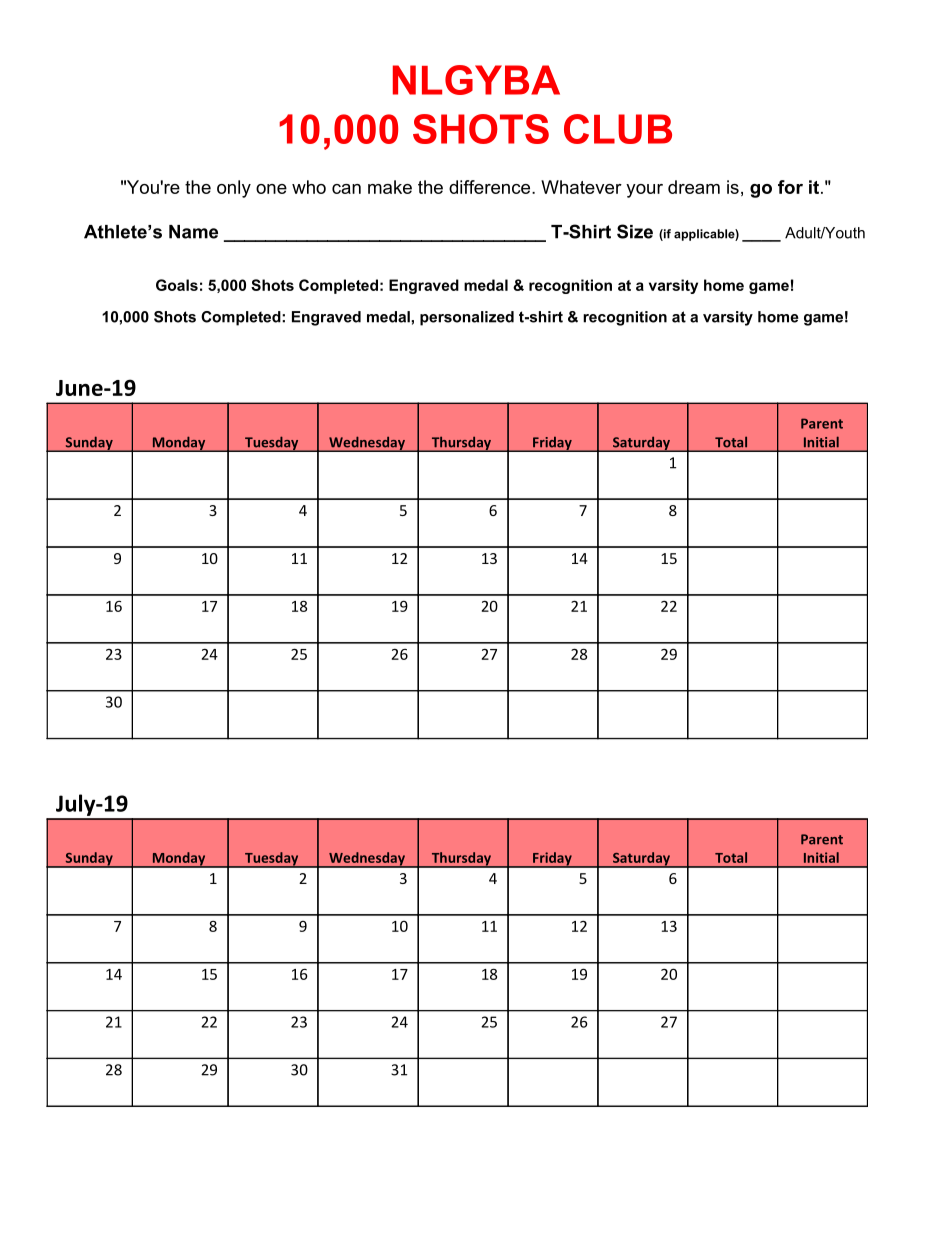 The image size is (952, 1233). Describe the element at coordinates (489, 187) in the screenshot. I see `difference` at that location.
